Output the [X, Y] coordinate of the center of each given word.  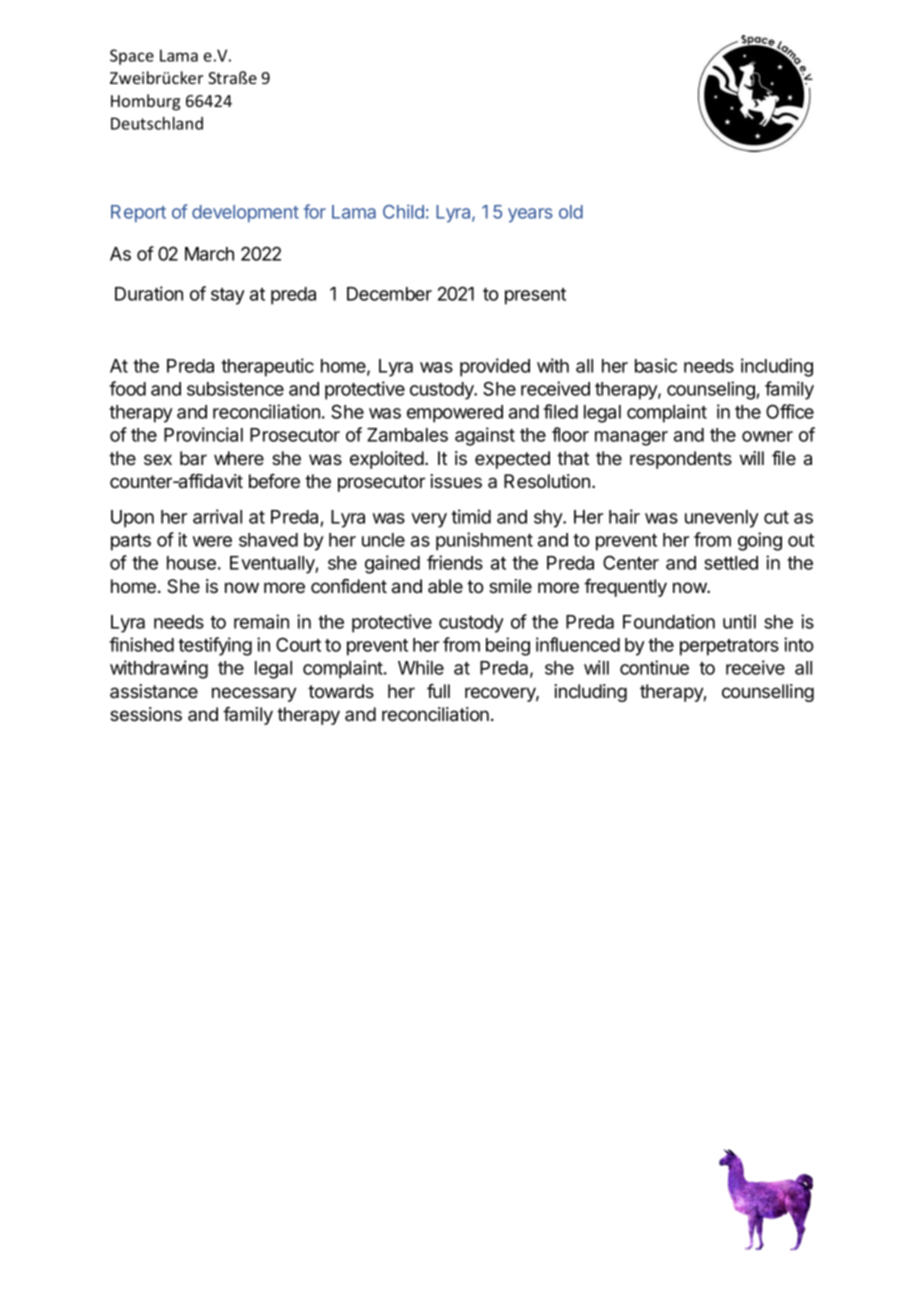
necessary [254, 694]
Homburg [145, 102]
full [438, 691]
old [571, 212]
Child [403, 211]
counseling [712, 390]
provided [495, 367]
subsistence [235, 388]
